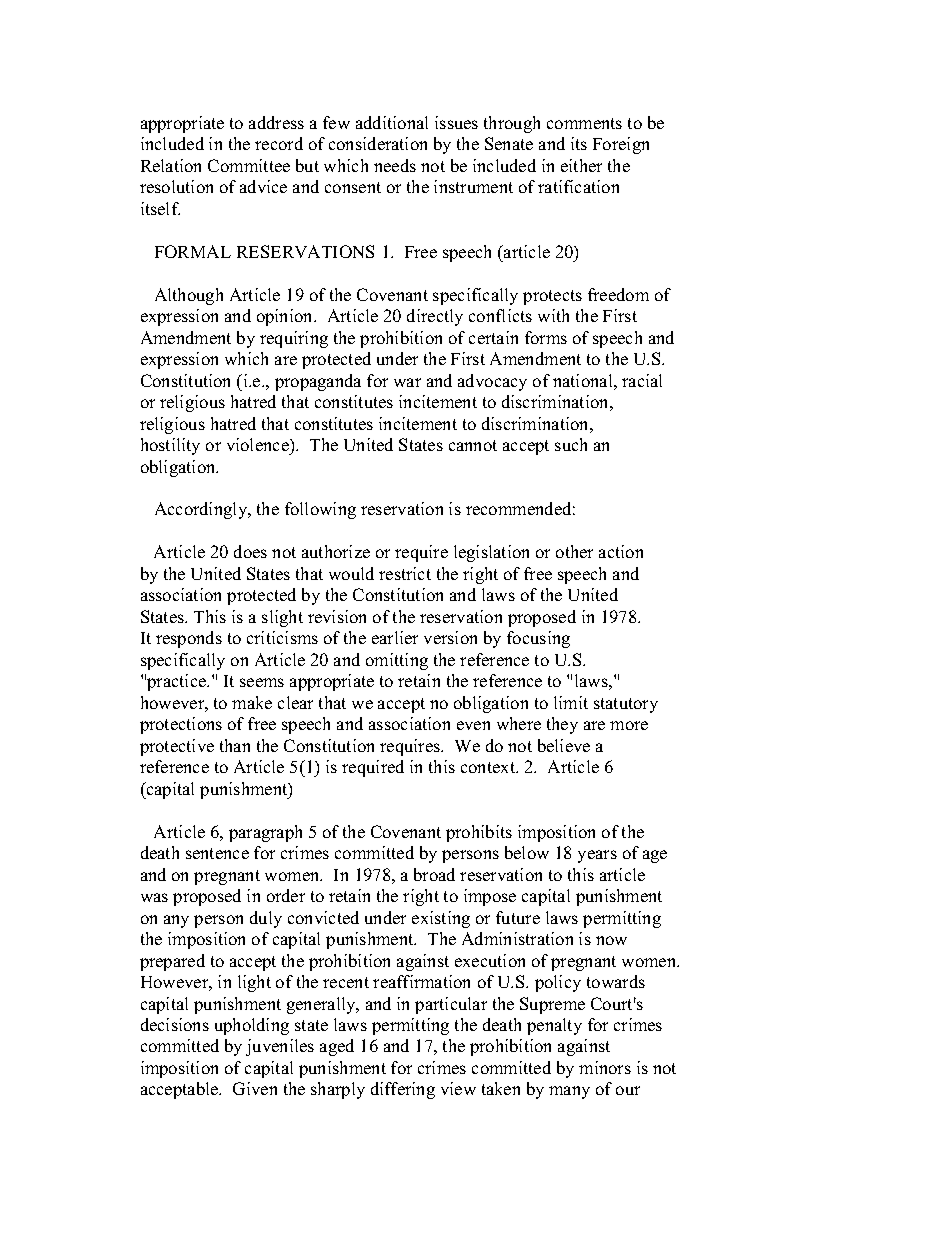 The width and height of the screenshot is (952, 1233). Describe the element at coordinates (170, 446) in the screenshot. I see `hostility` at that location.
